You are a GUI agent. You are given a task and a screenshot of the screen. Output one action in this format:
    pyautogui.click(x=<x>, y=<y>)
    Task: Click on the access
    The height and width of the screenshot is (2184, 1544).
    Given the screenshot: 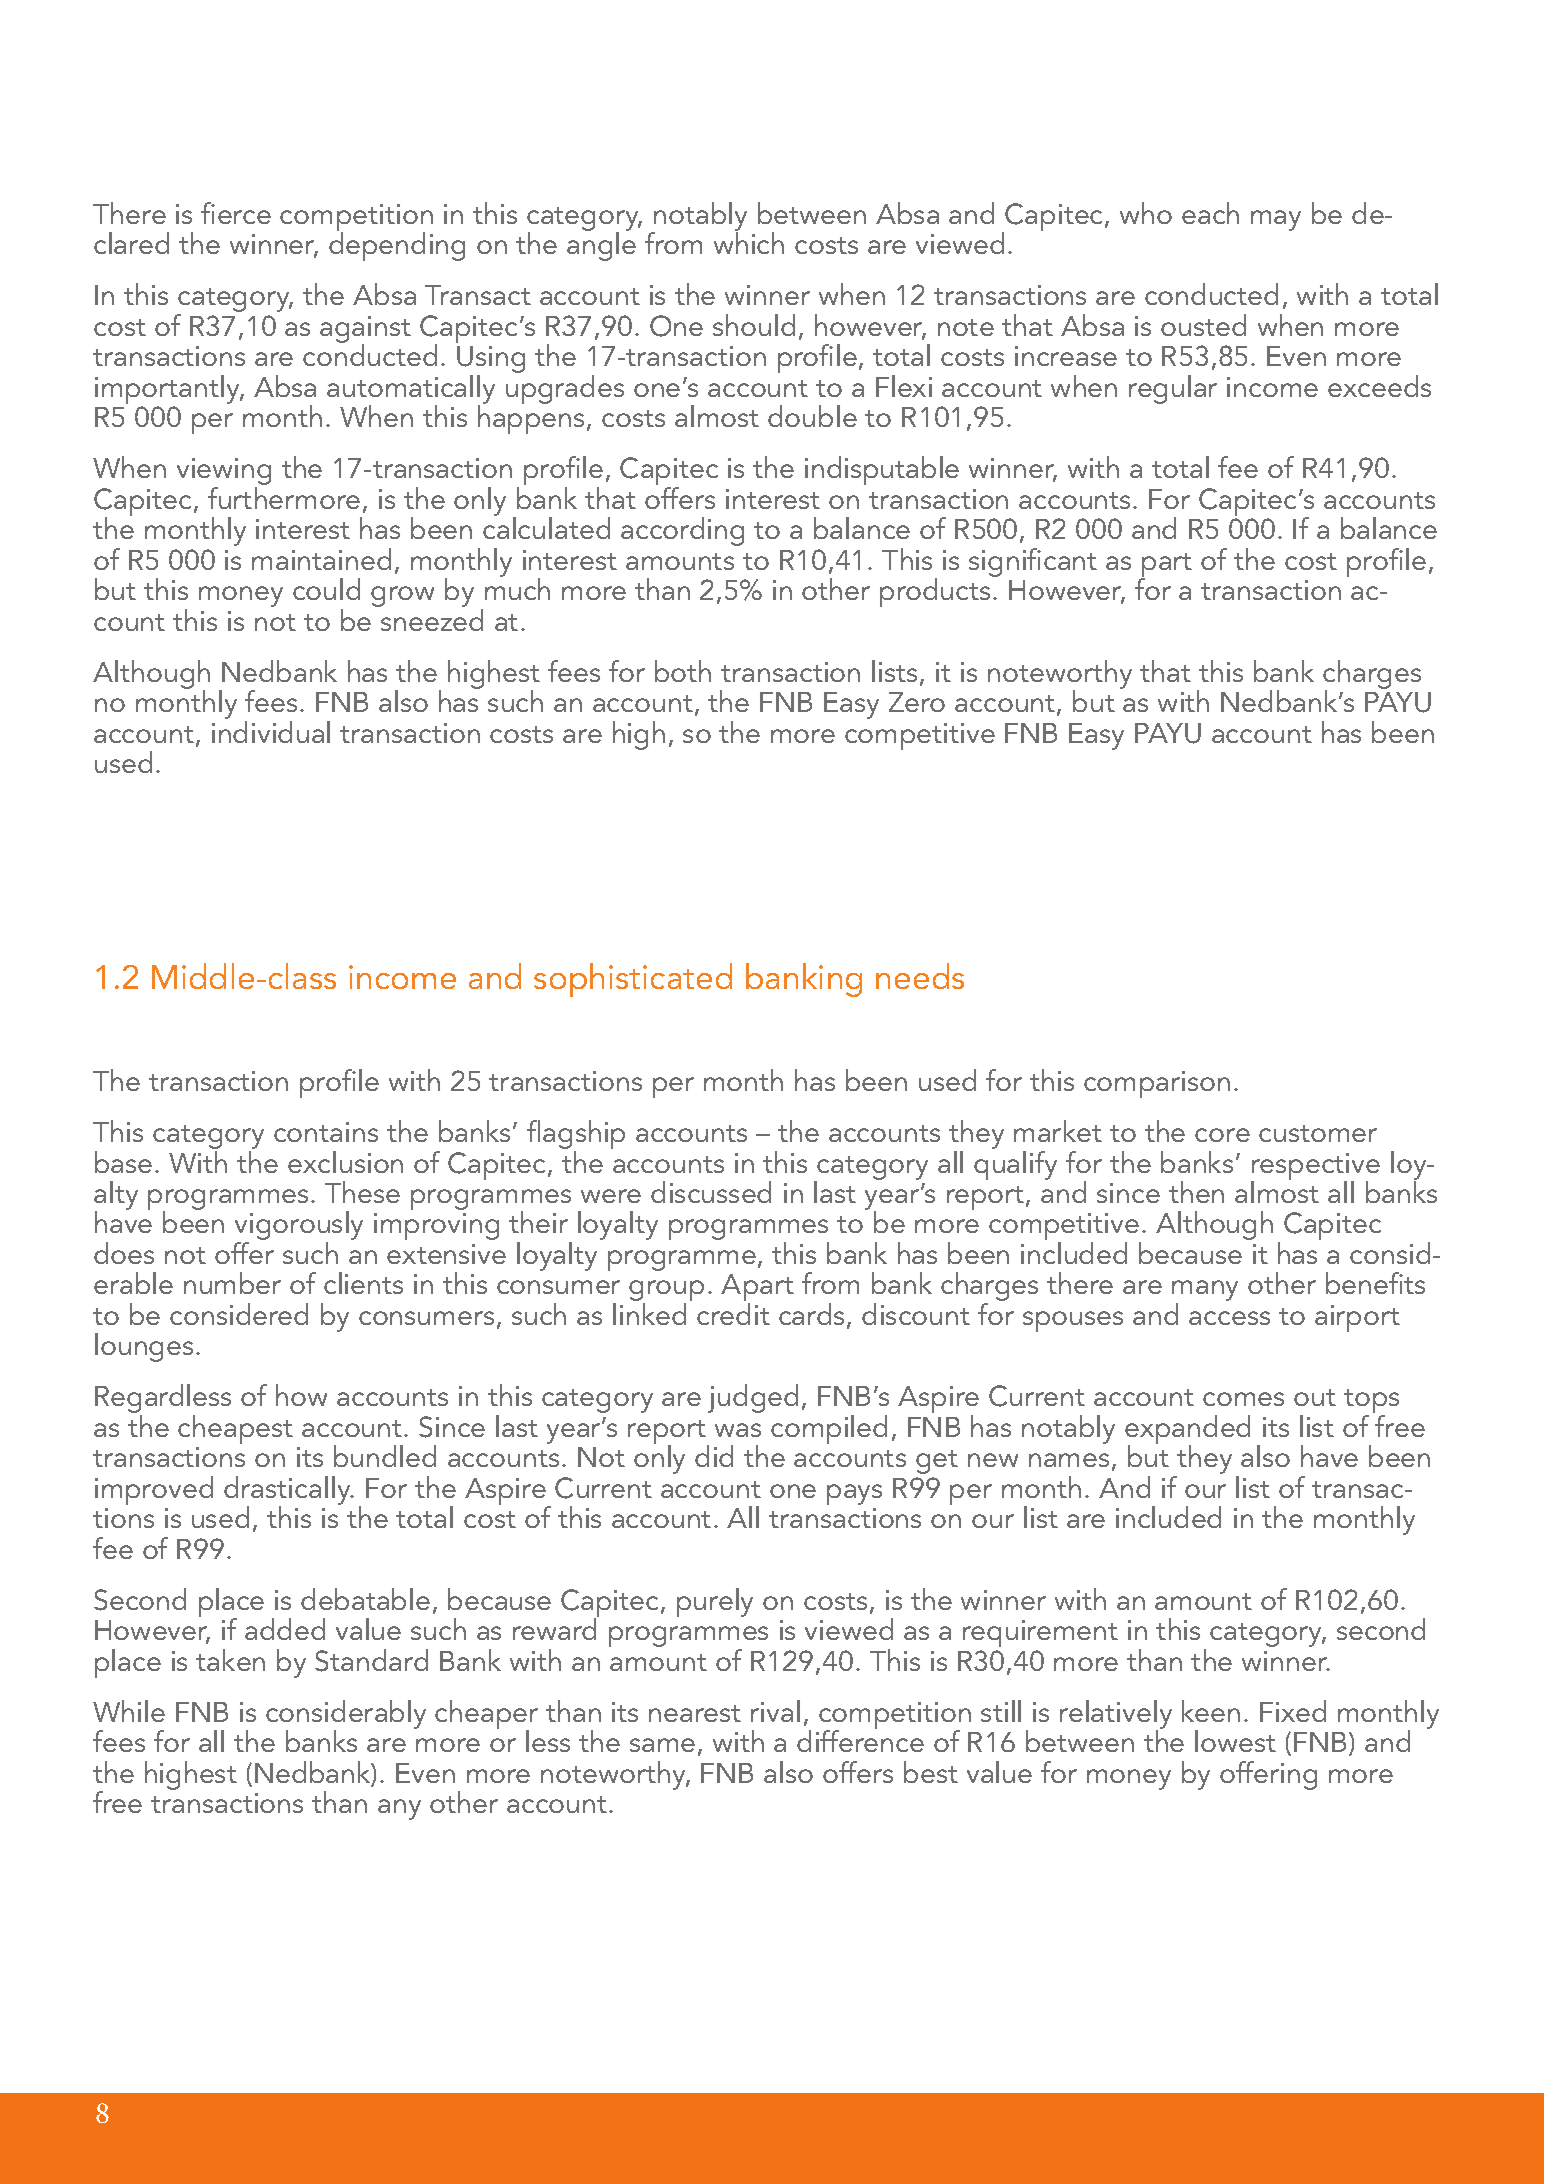 What is the action you would take?
    pyautogui.click(x=1229, y=1318)
